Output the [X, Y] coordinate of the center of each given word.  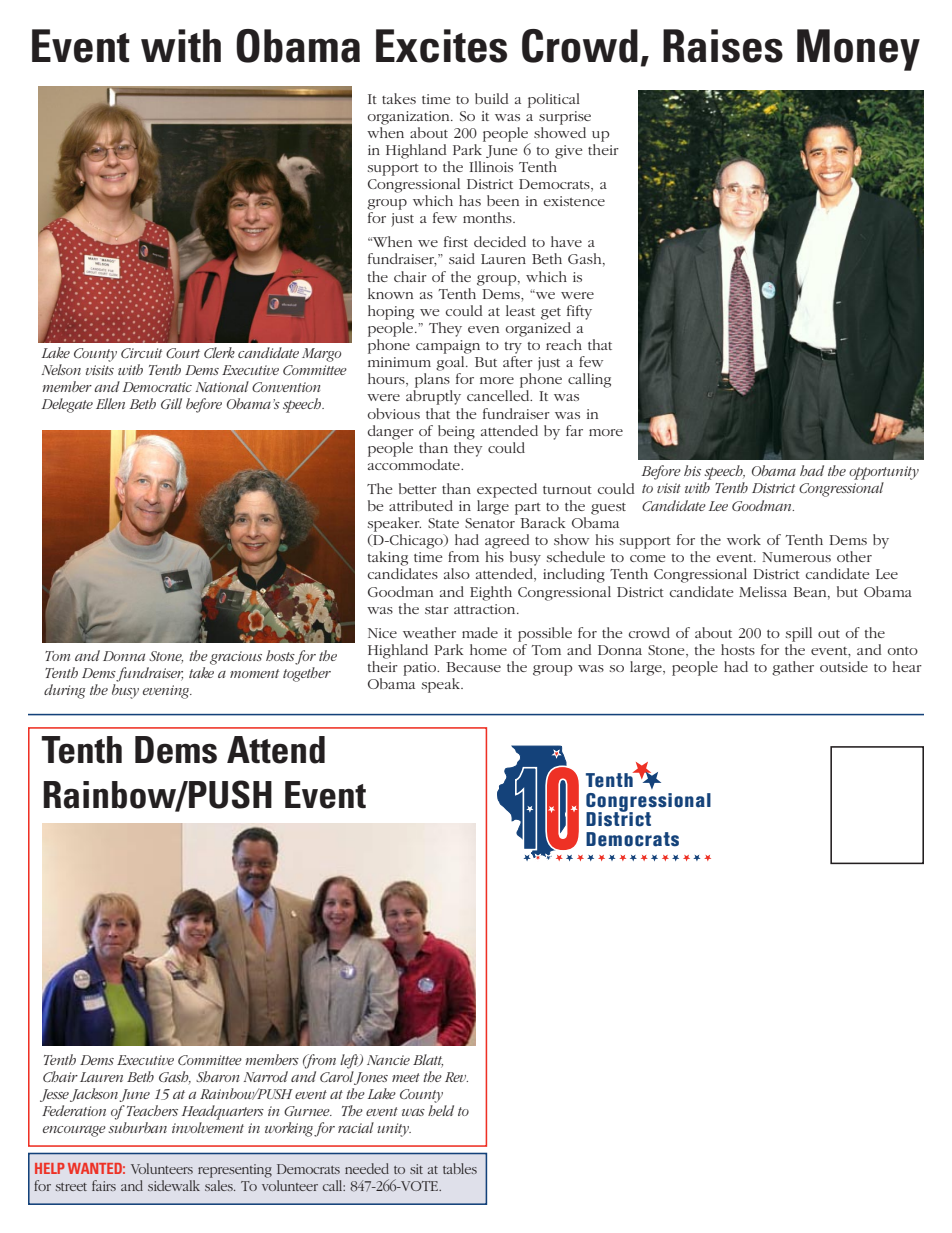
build [491, 98]
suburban [137, 1127]
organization [410, 118]
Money [858, 50]
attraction [486, 609]
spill [799, 634]
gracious [236, 658]
